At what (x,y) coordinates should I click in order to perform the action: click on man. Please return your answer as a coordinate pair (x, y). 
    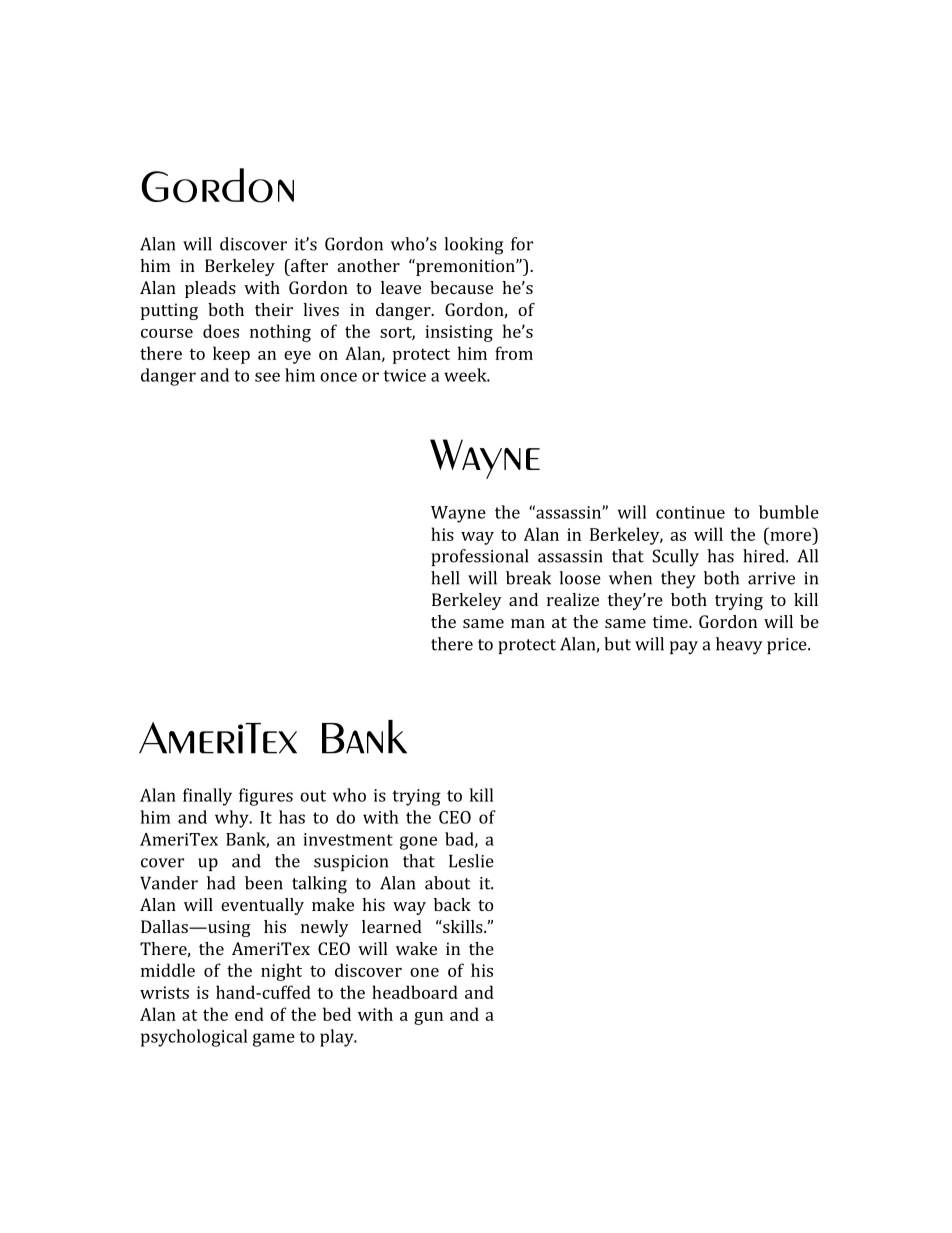
    Looking at the image, I should click on (528, 623).
